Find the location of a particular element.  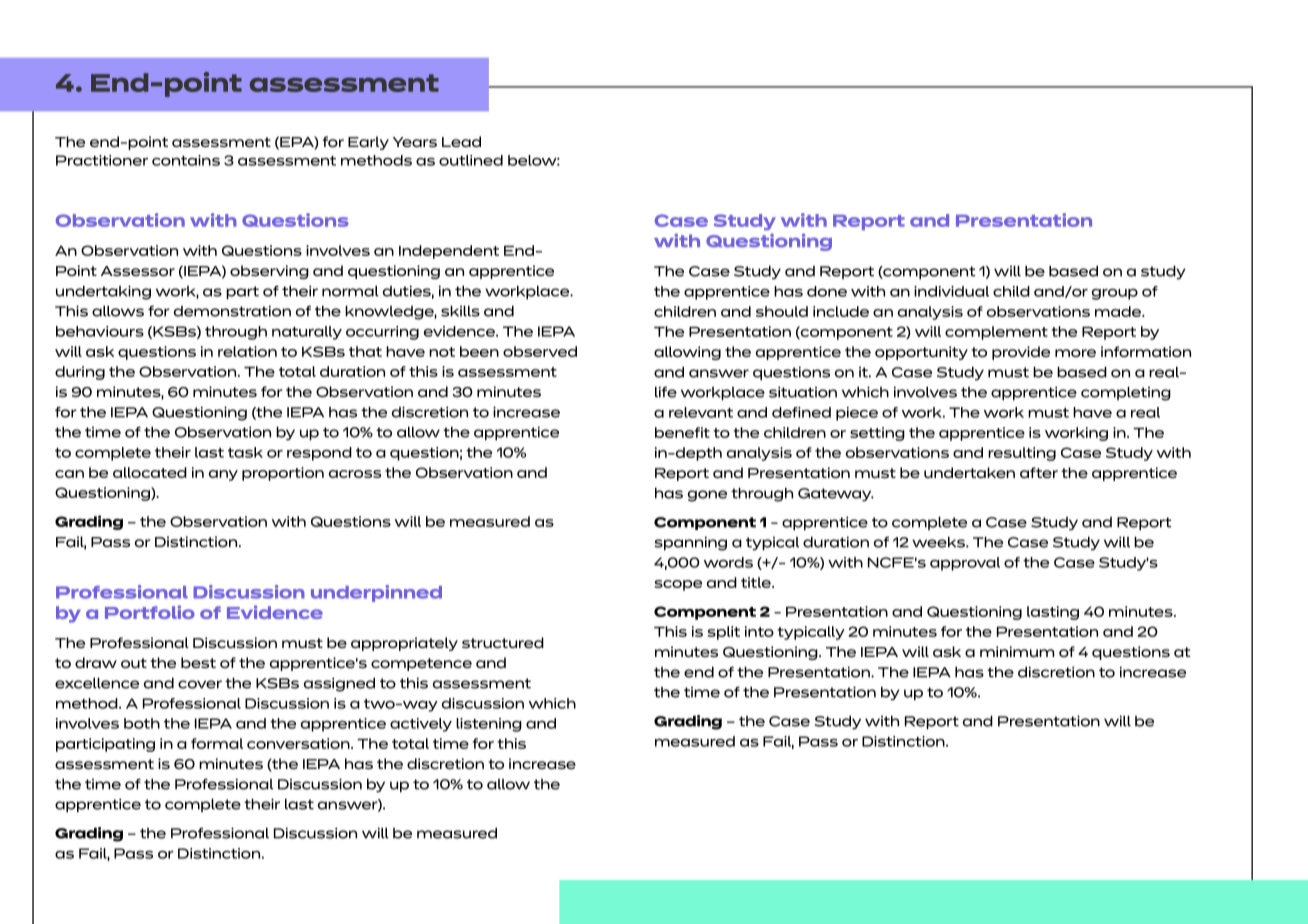

observed is located at coordinates (540, 351).
